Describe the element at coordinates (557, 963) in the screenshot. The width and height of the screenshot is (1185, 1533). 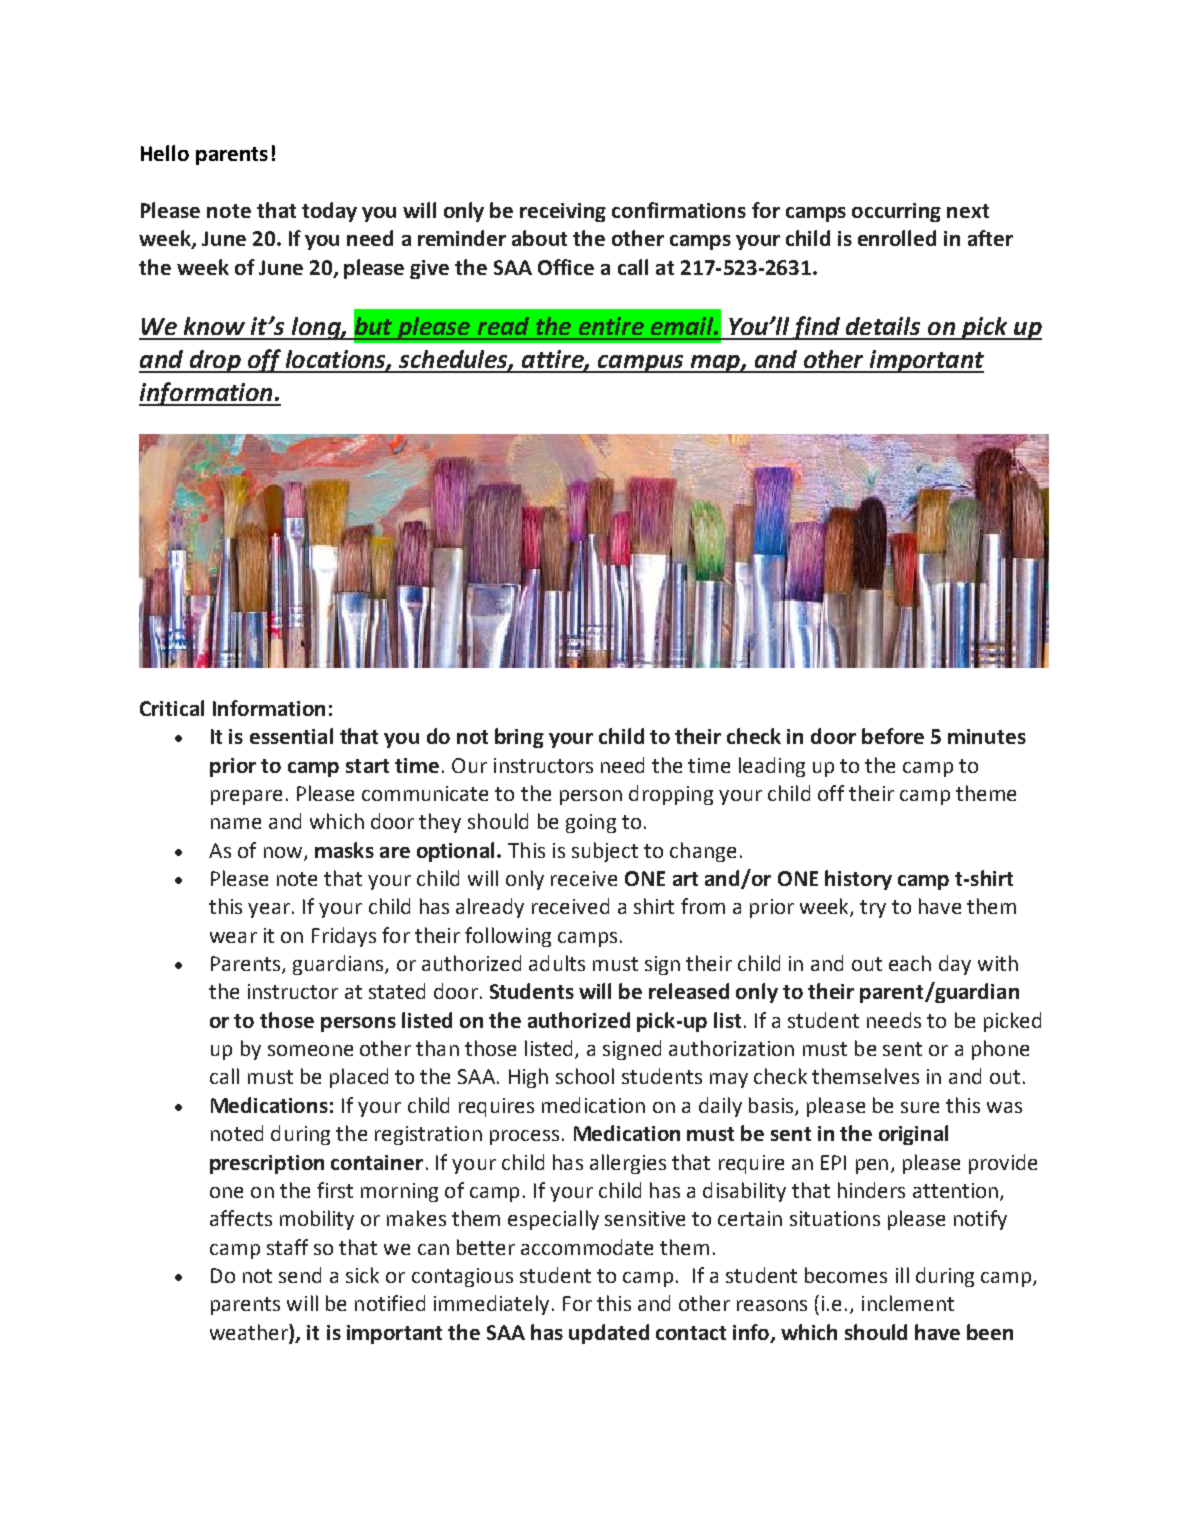
I see `adults` at that location.
